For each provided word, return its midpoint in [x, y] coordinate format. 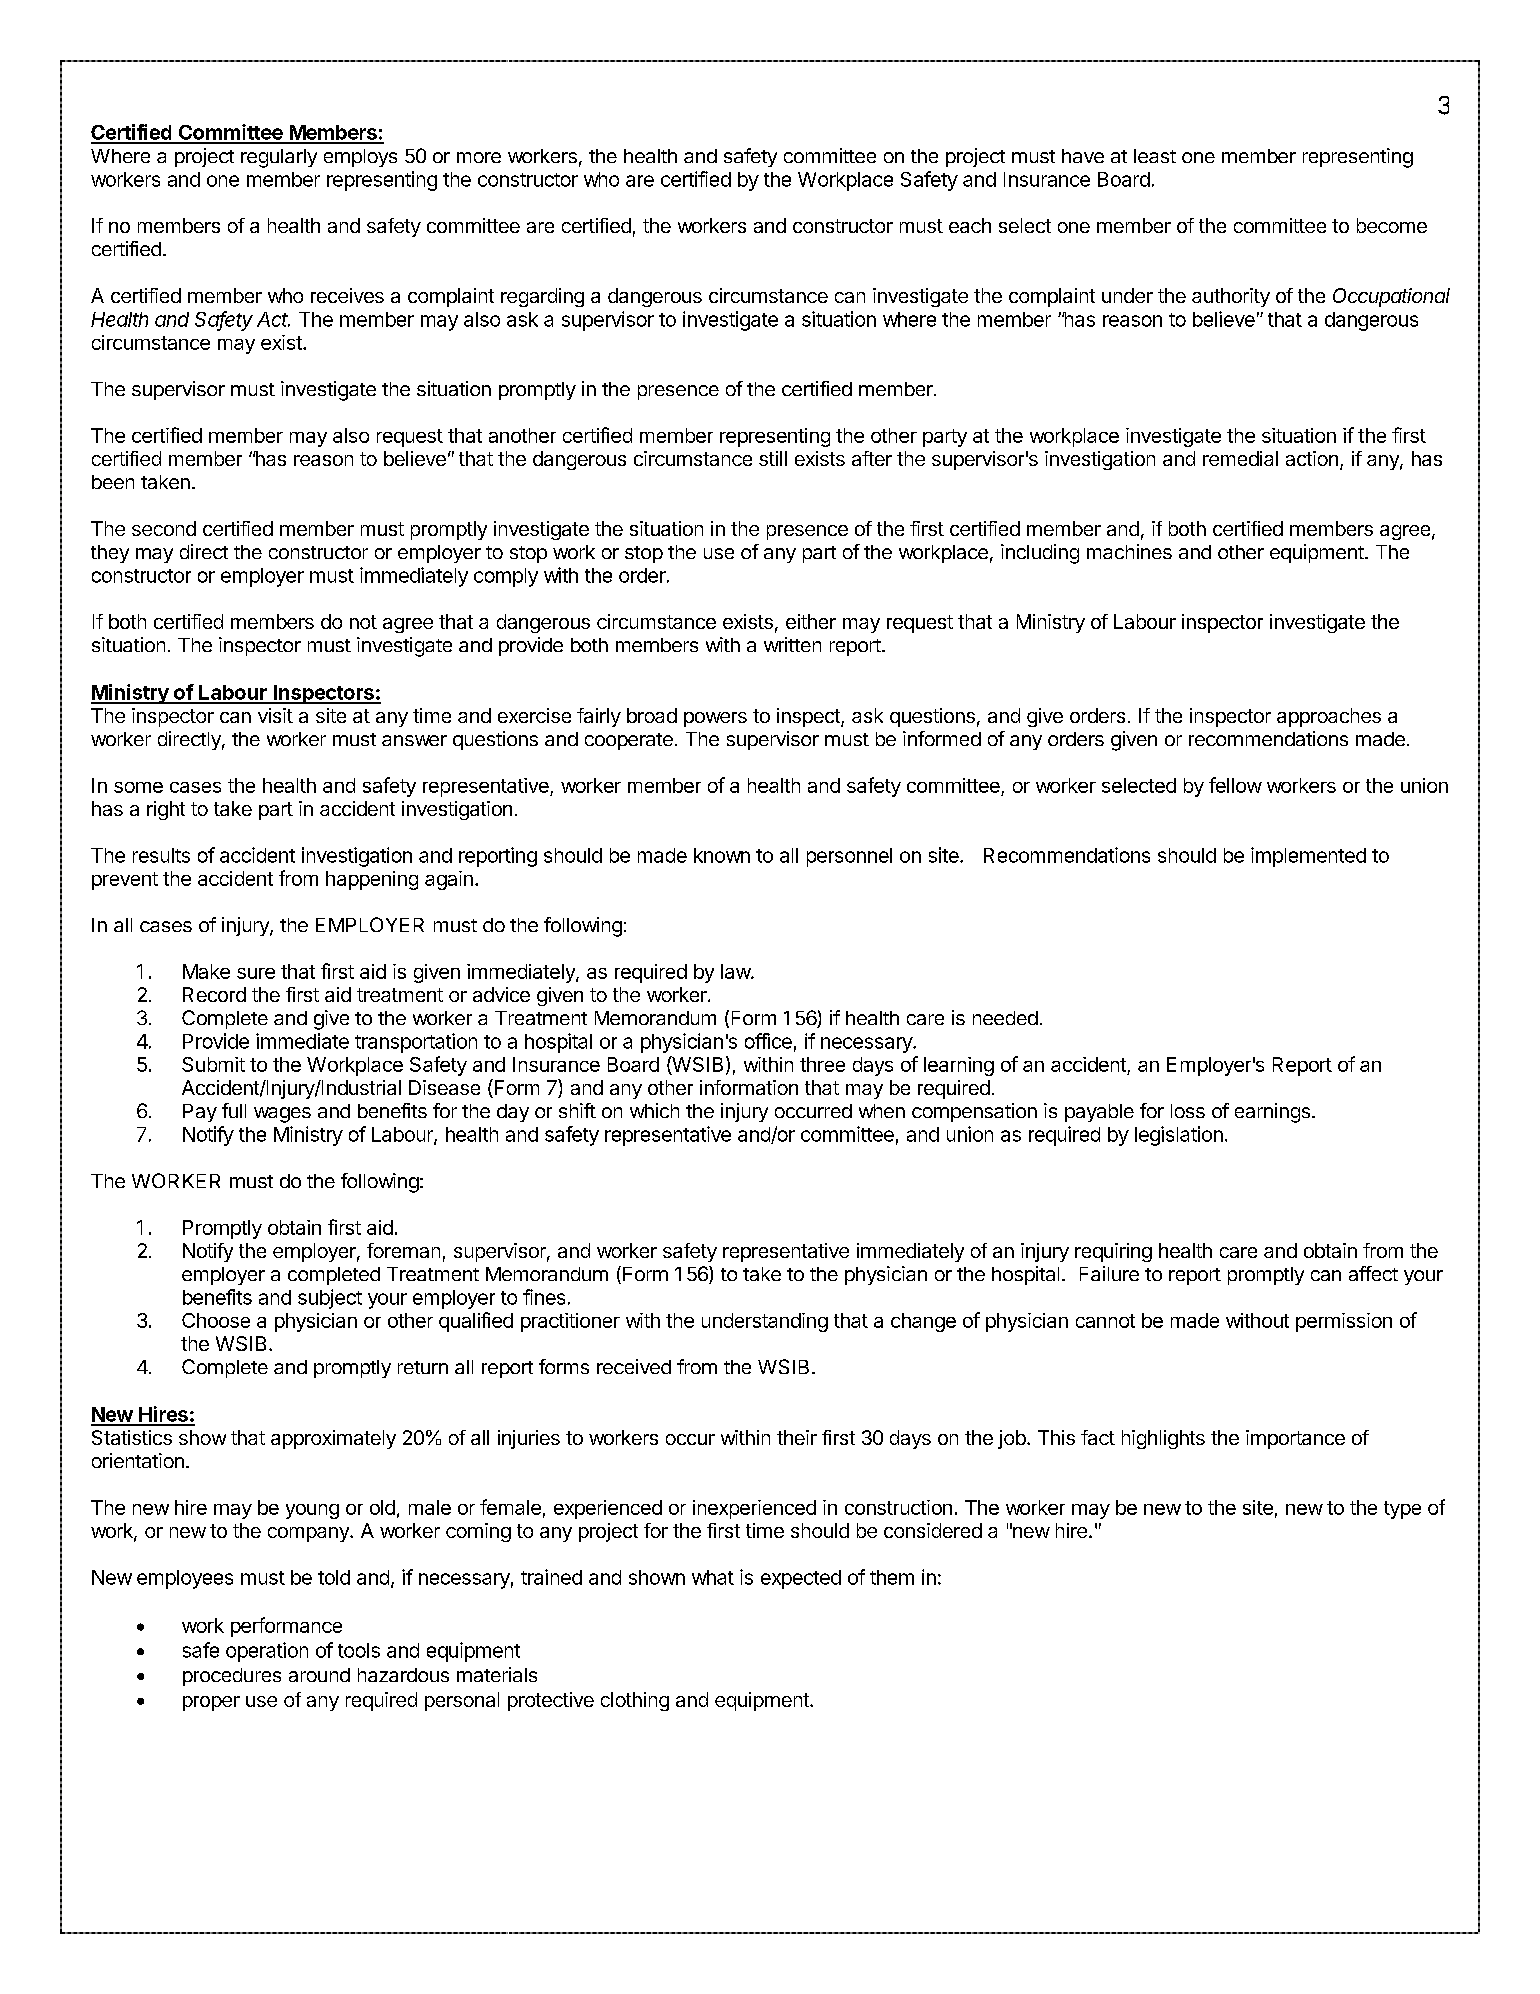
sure [256, 973]
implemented [1308, 857]
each [970, 225]
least [1155, 156]
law [736, 971]
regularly [279, 158]
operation [267, 1652]
